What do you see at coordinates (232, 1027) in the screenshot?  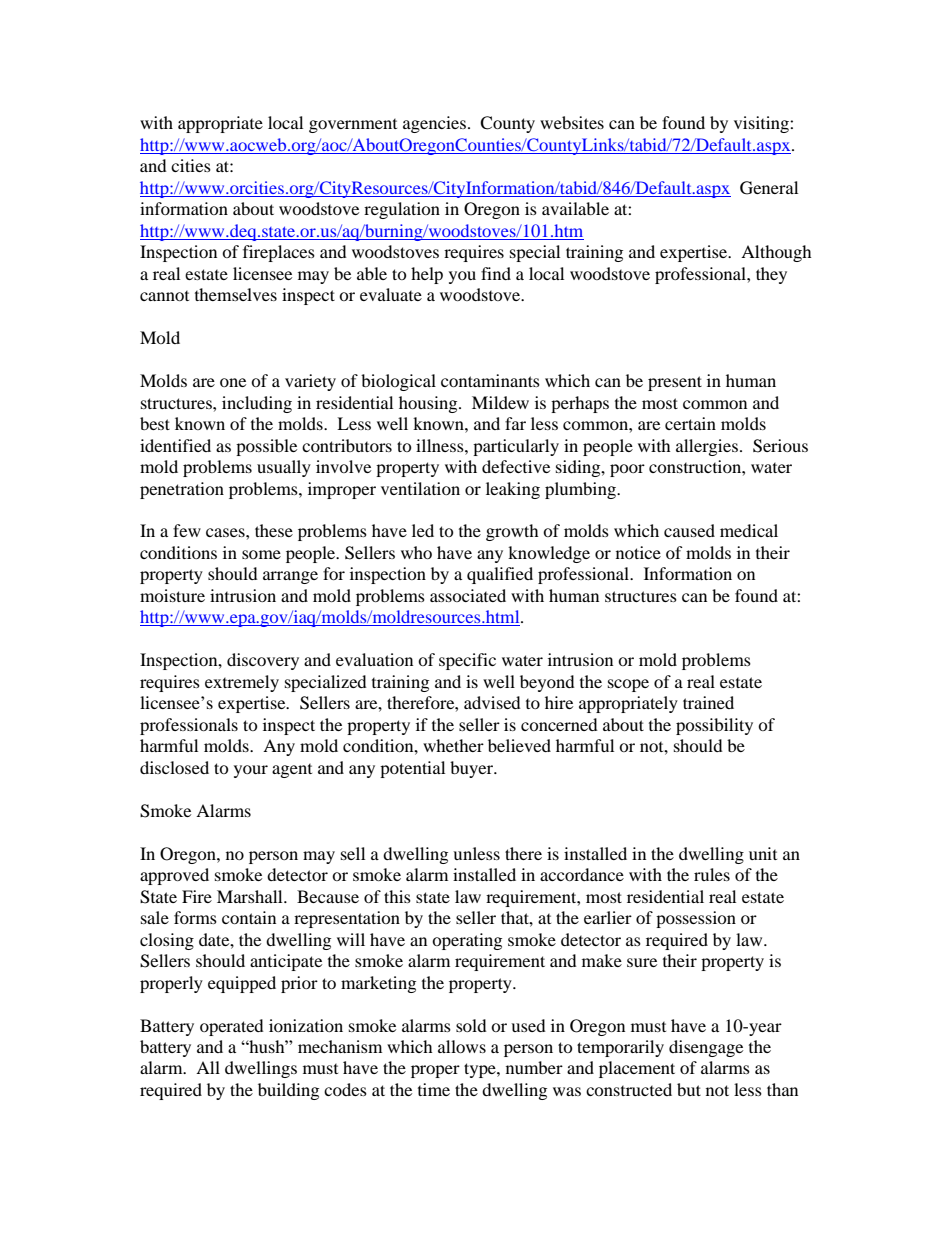 I see `operated` at bounding box center [232, 1027].
